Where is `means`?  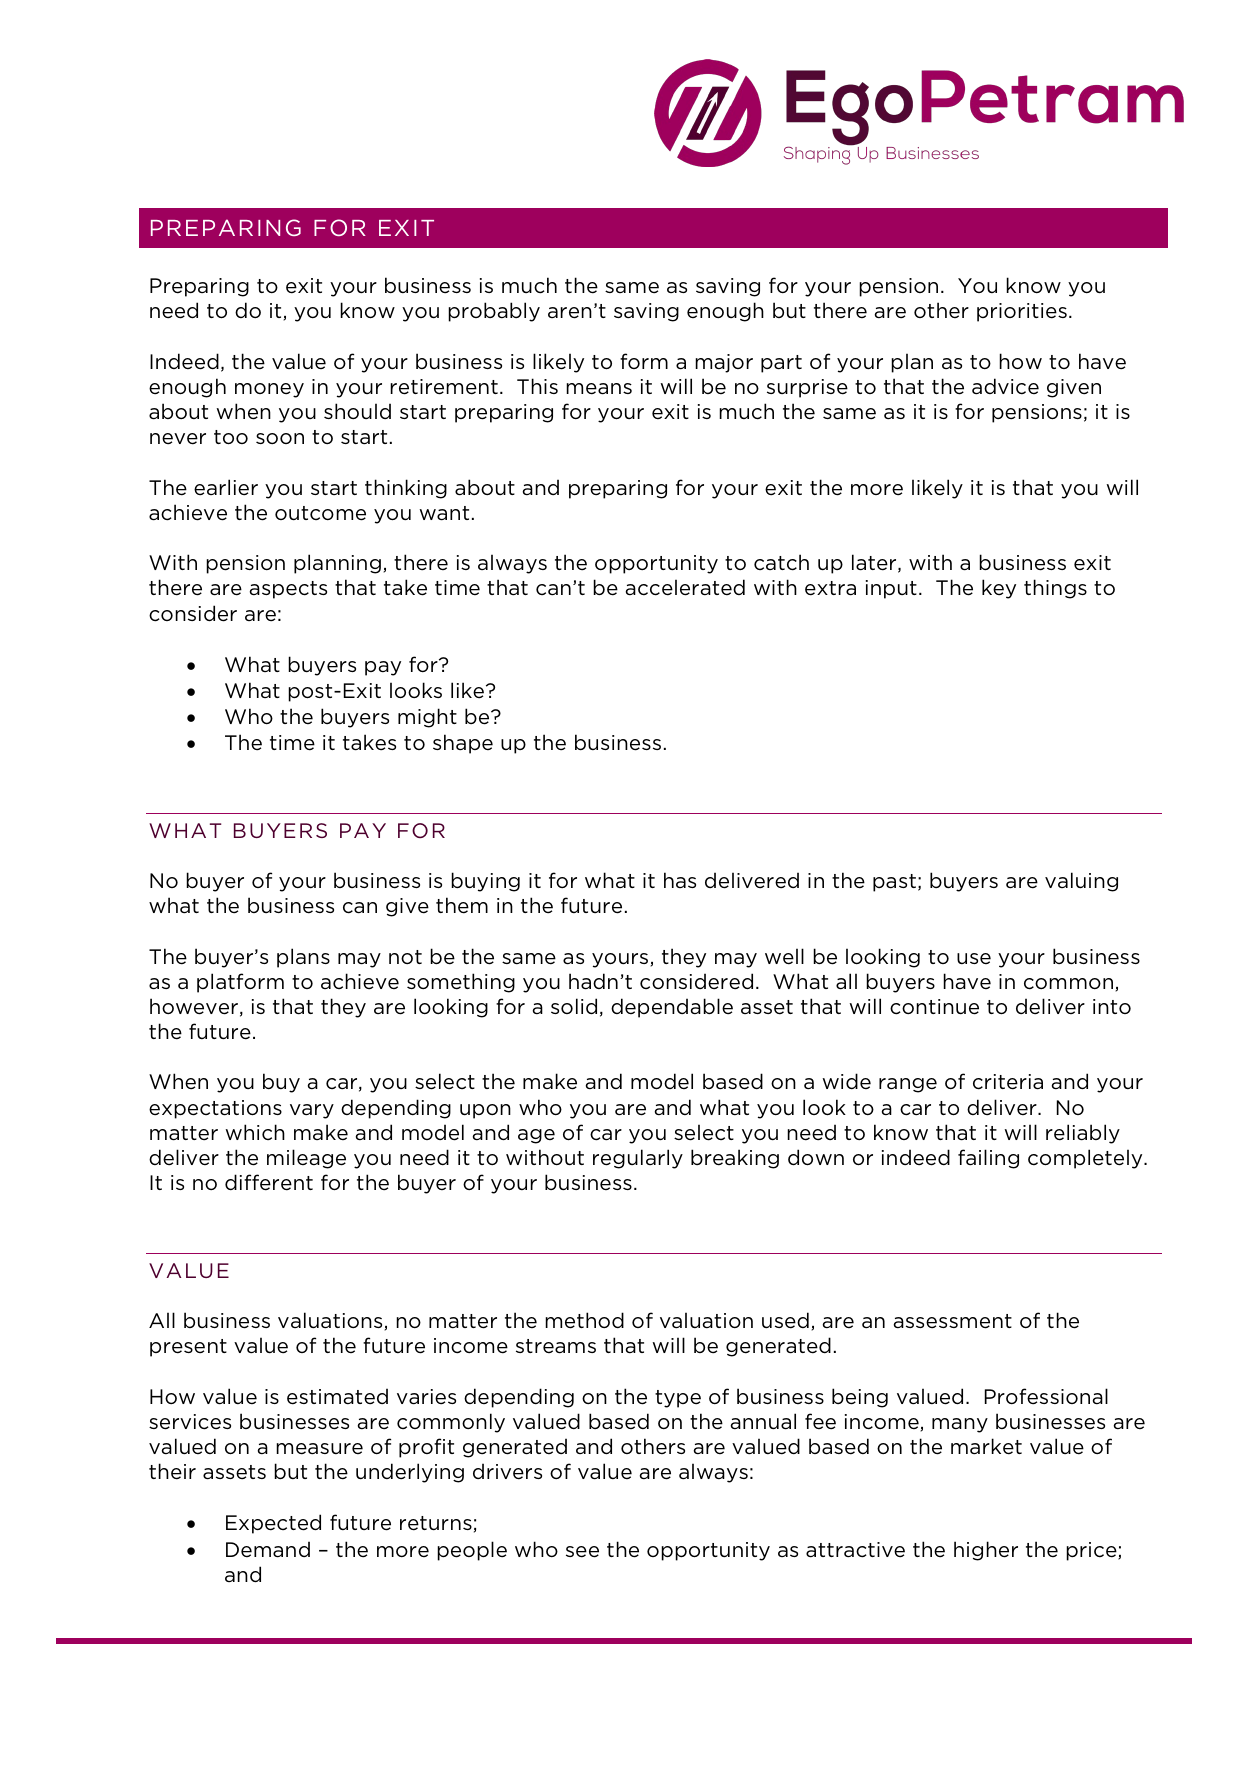 means is located at coordinates (599, 389).
